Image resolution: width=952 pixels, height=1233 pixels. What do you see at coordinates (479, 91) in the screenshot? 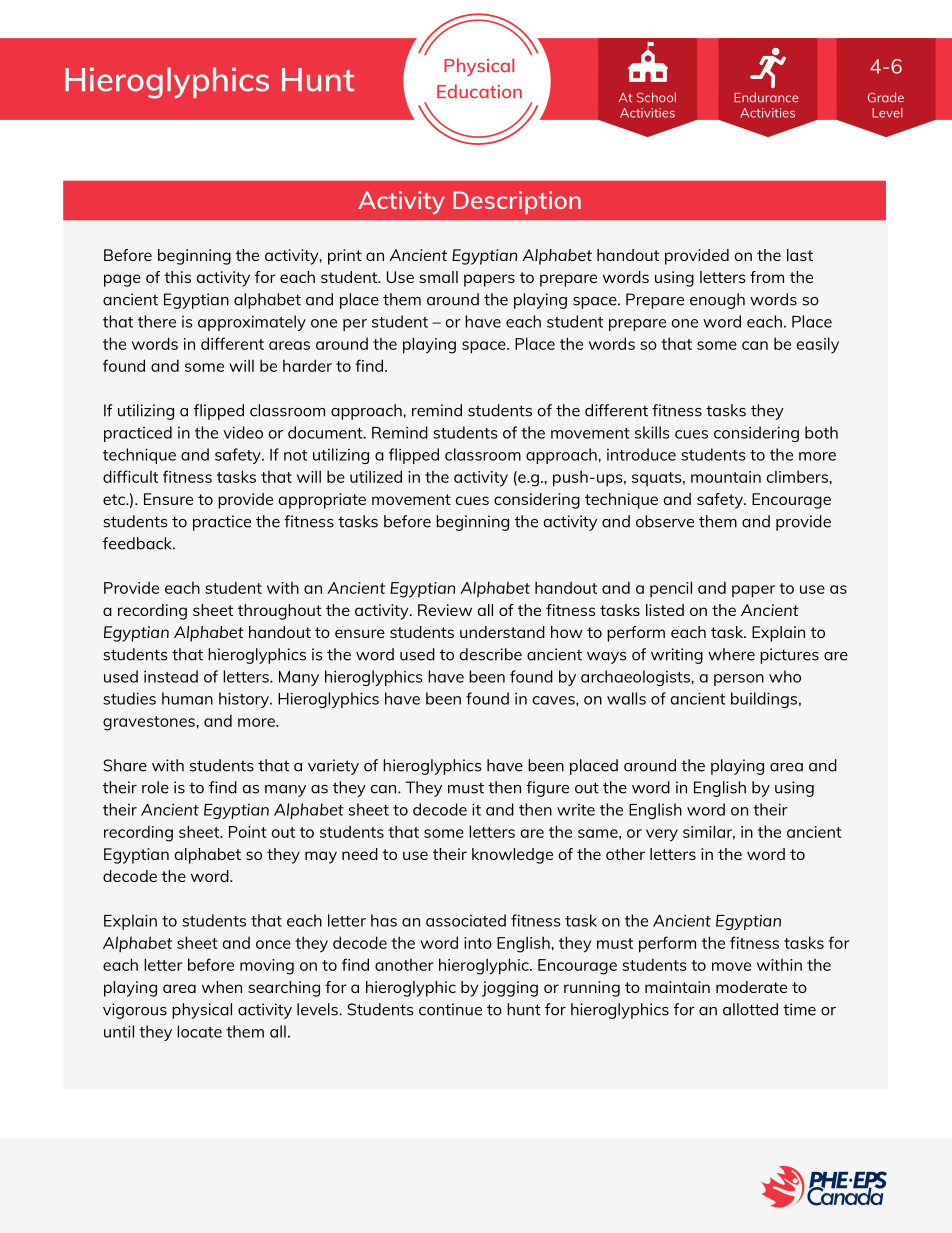
I see `Education` at bounding box center [479, 91].
